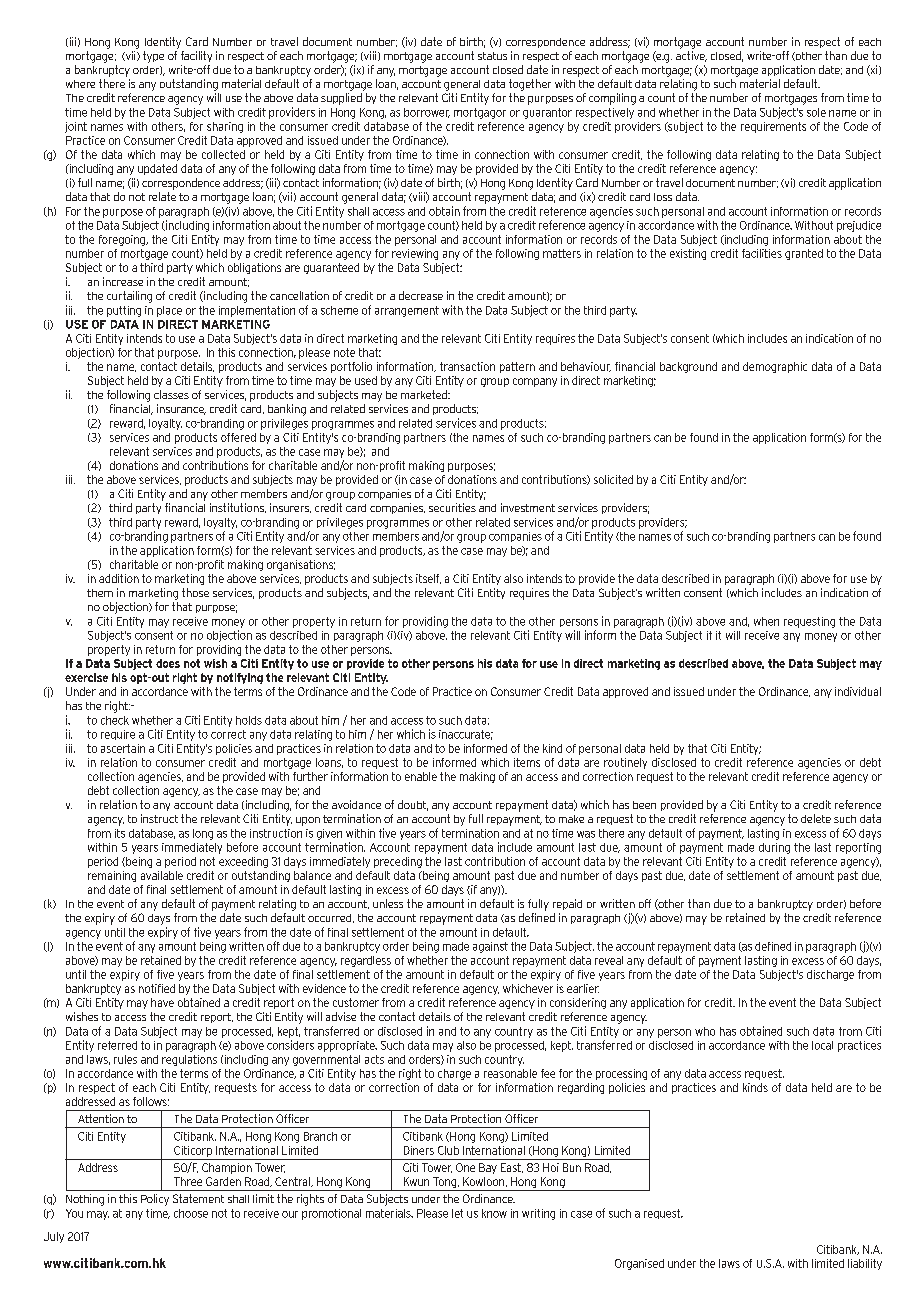 This page has width=924, height=1308. I want to click on when, so click(766, 621).
